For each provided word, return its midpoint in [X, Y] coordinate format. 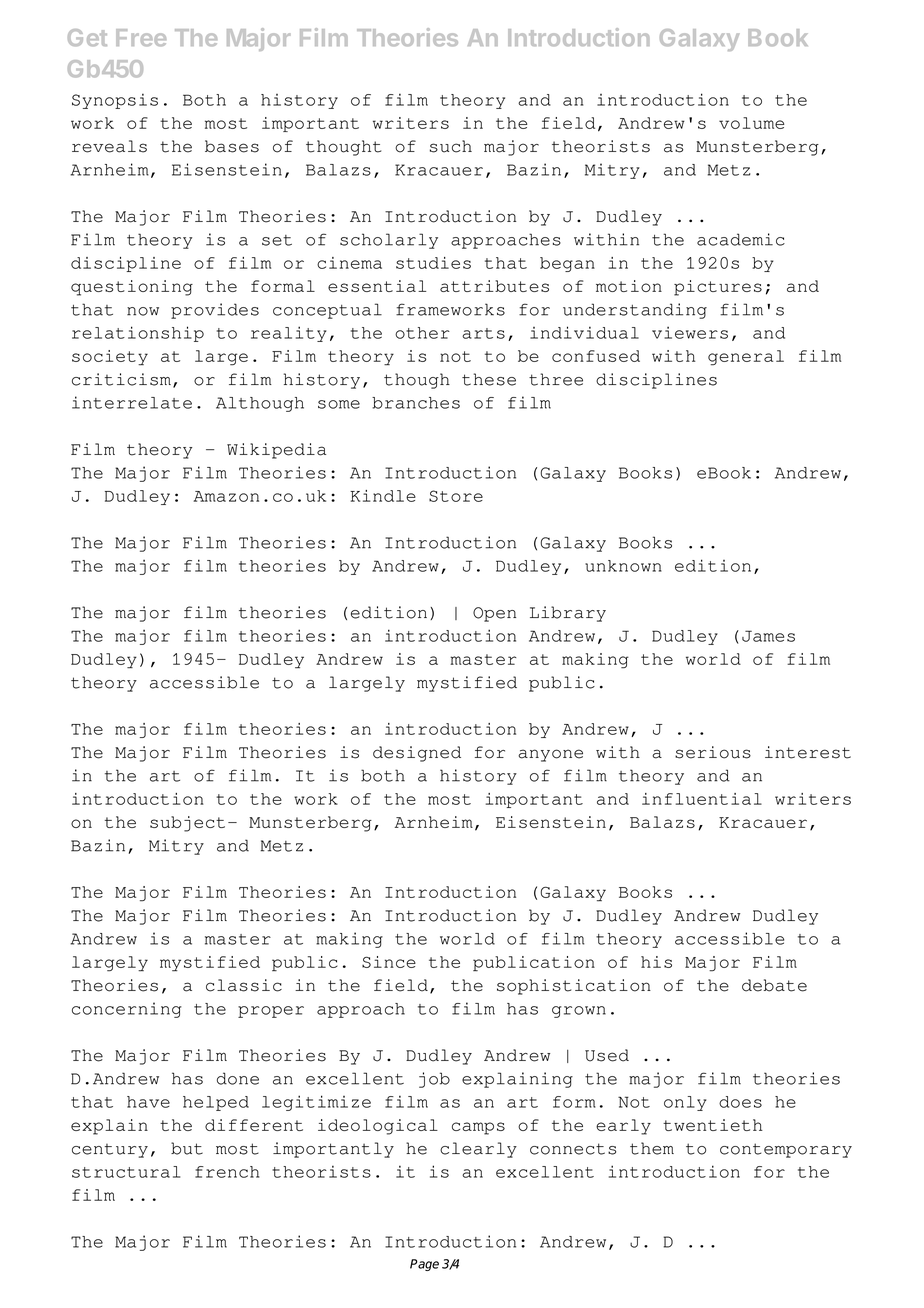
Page [424, 1265]
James [768, 636]
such [451, 146]
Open [494, 614]
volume [751, 123]
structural [126, 1172]
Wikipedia [276, 451]
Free [141, 37]
